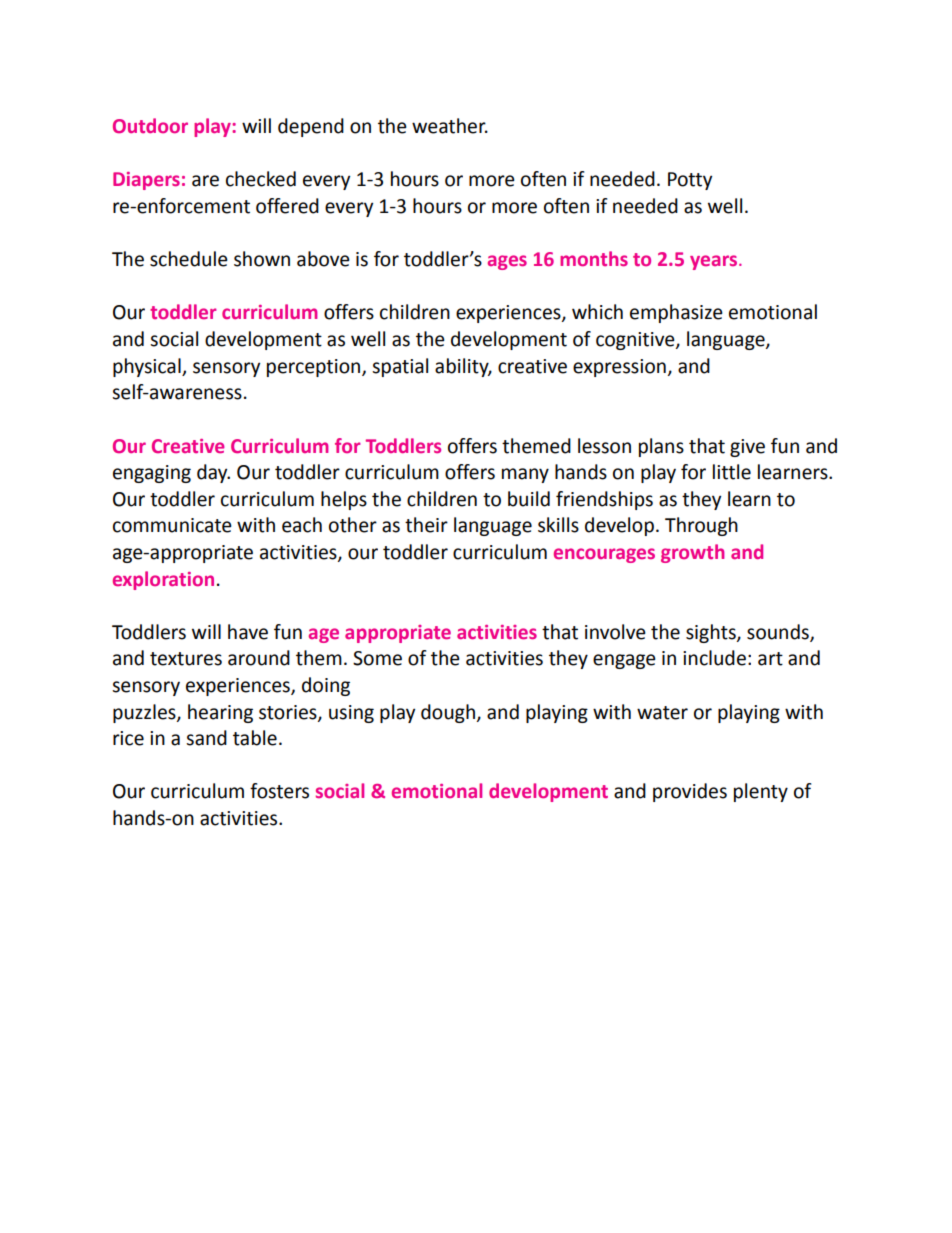  What do you see at coordinates (525, 475) in the document?
I see `many` at bounding box center [525, 475].
